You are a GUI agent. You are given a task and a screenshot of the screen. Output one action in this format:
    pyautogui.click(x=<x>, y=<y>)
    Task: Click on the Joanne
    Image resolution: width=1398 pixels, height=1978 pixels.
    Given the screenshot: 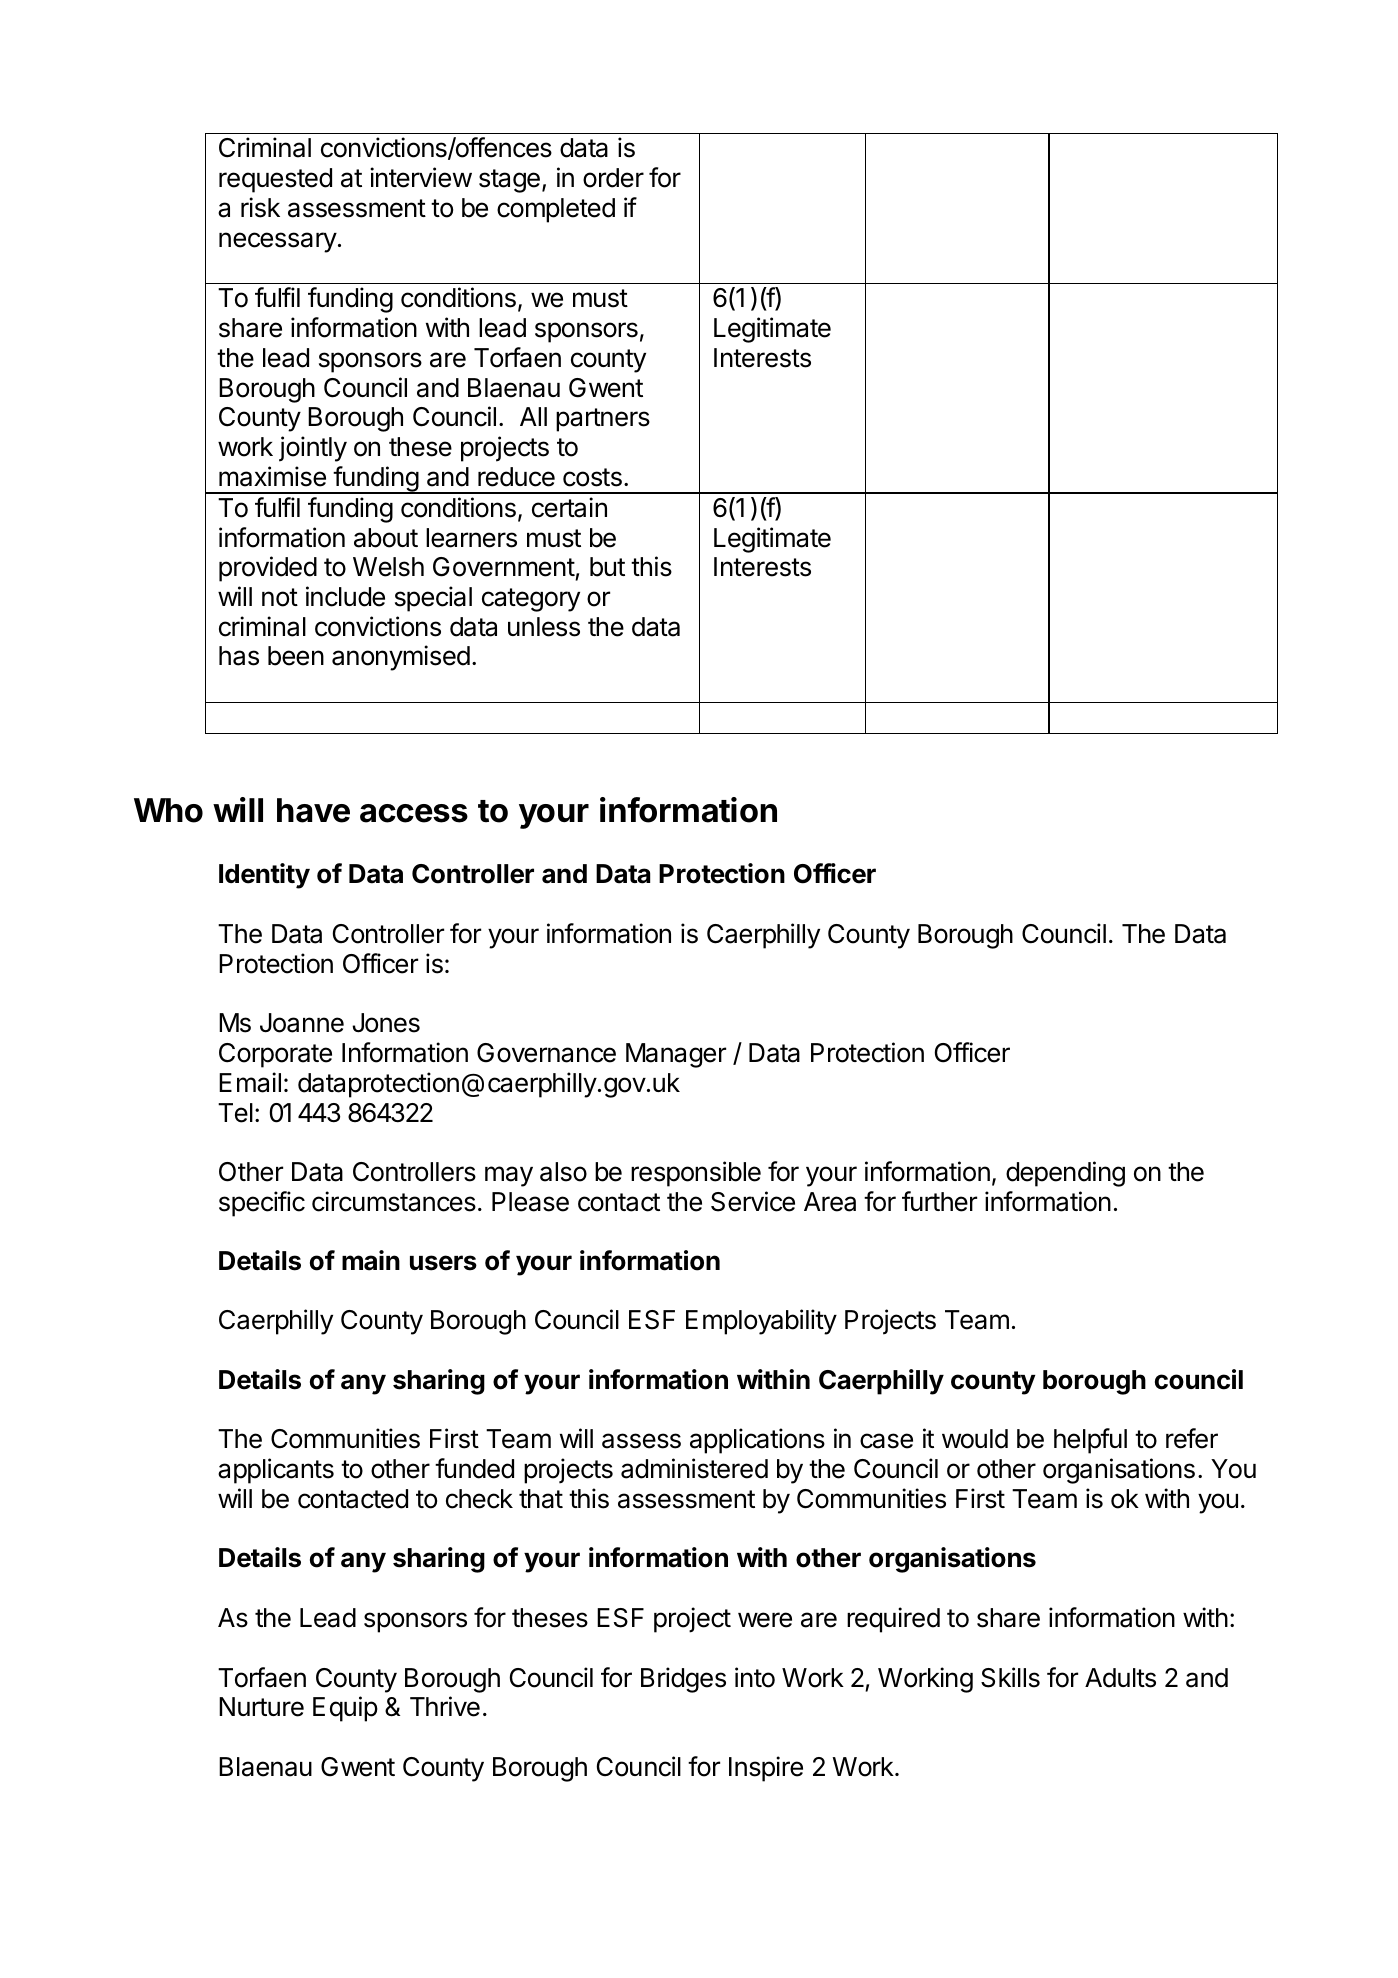 What is the action you would take?
    pyautogui.click(x=302, y=1023)
